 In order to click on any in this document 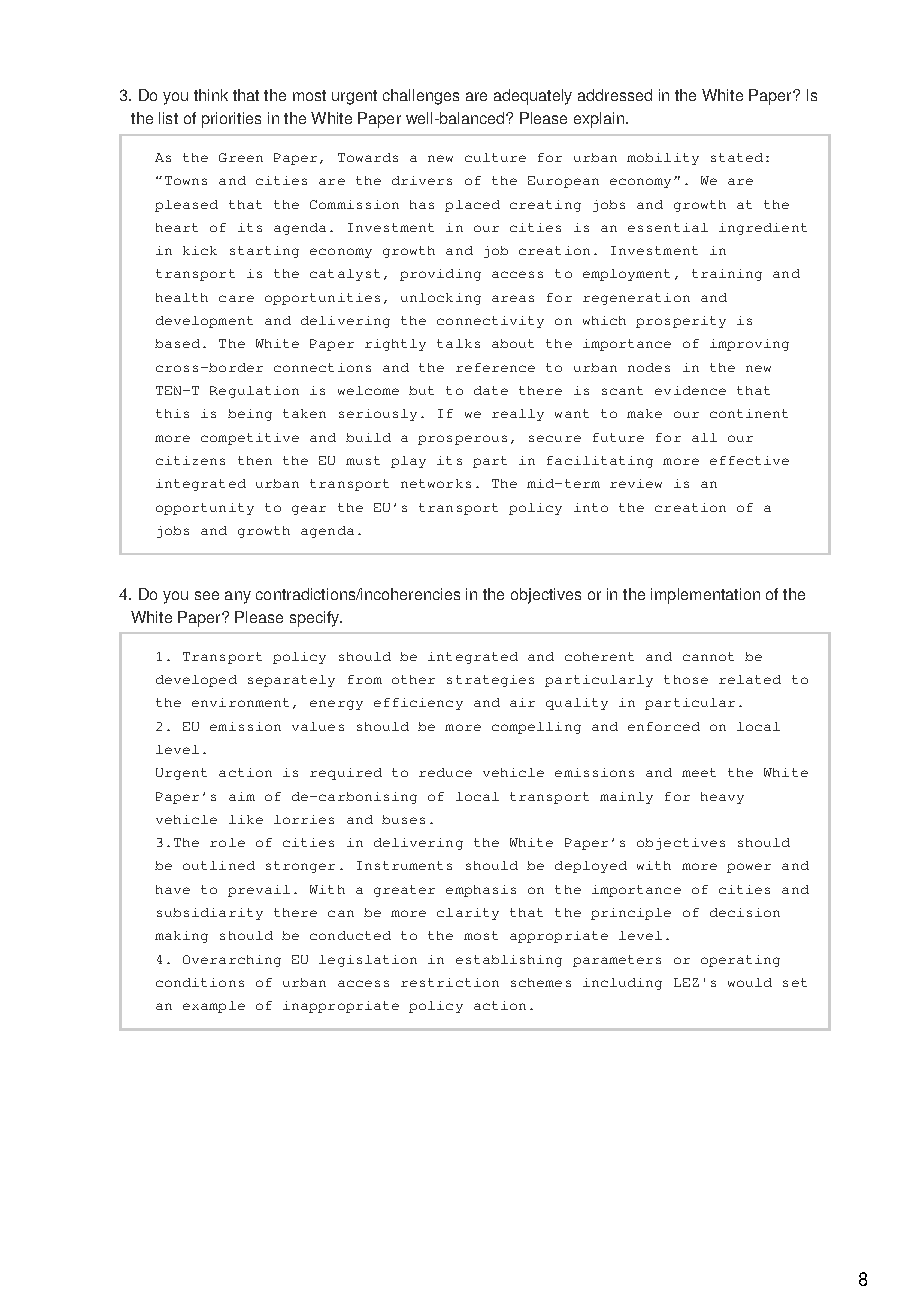, I will do `click(238, 597)`.
